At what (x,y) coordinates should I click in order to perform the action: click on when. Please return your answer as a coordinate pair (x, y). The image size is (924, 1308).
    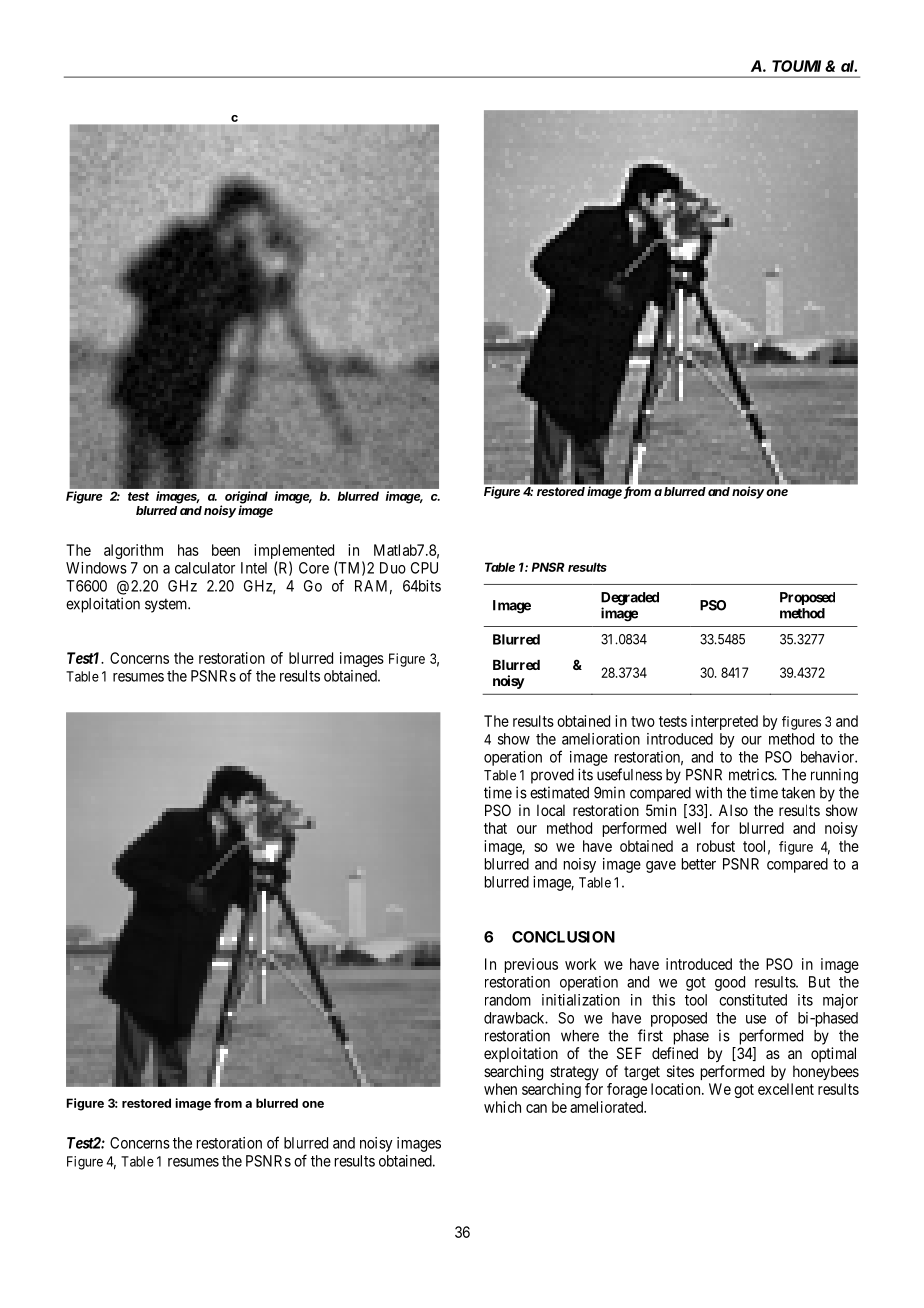
    Looking at the image, I should click on (500, 1089).
